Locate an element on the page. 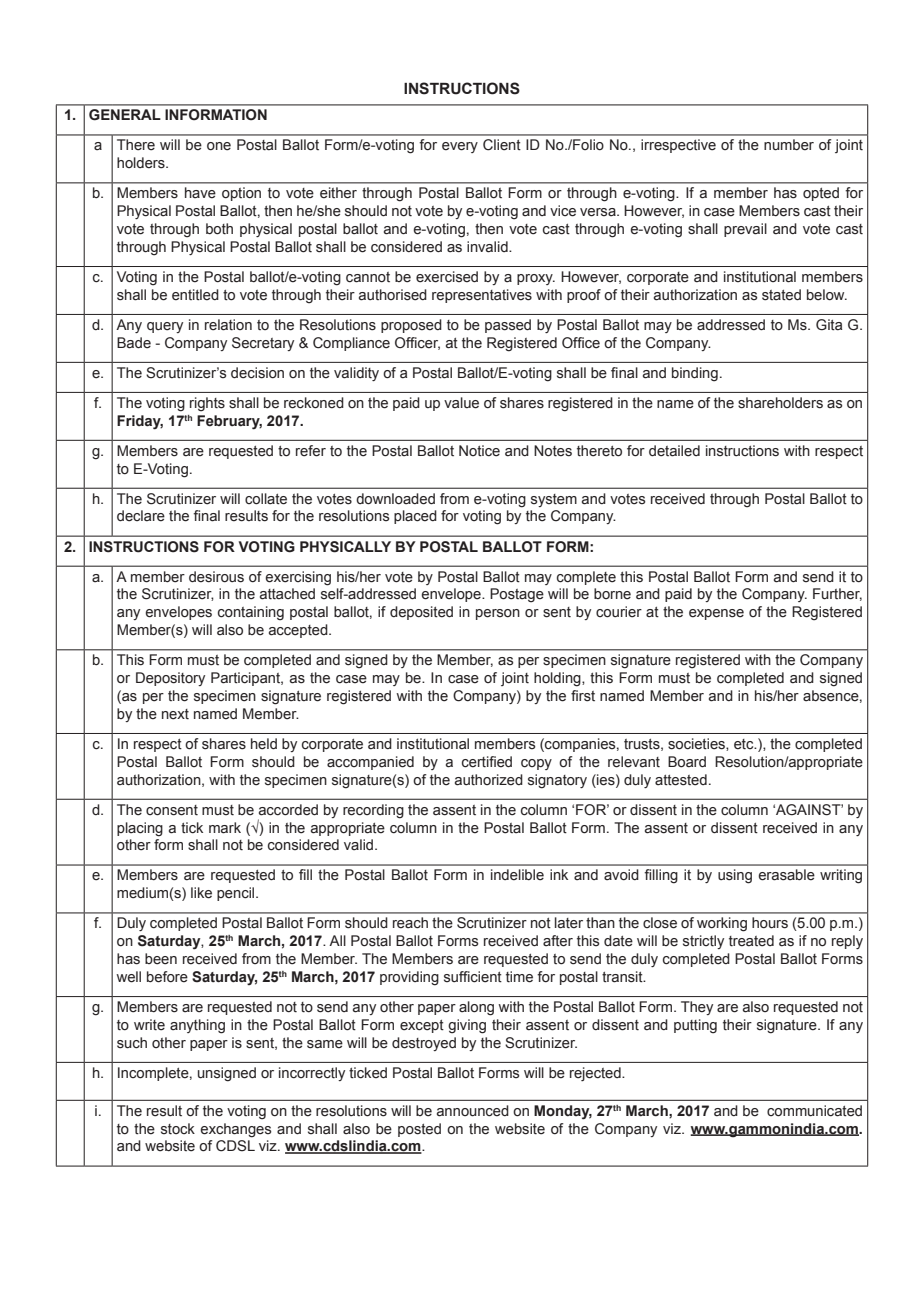 Image resolution: width=924 pixels, height=1308 pixels. collate is located at coordinates (266, 499).
